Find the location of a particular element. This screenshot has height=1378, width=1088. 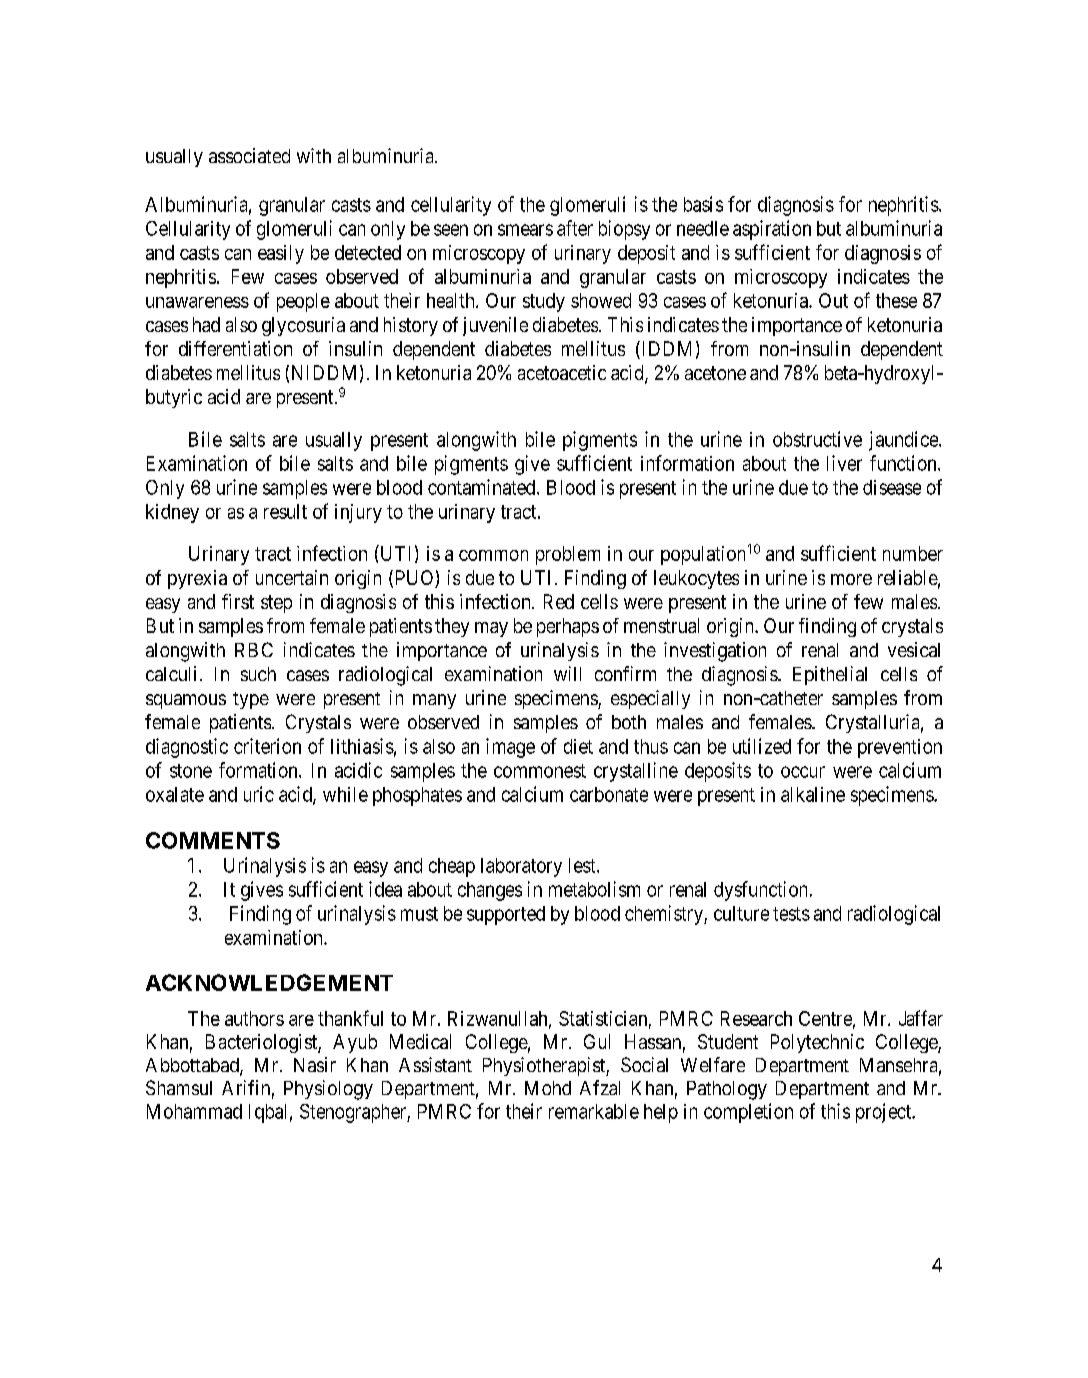

RBC is located at coordinates (254, 649).
